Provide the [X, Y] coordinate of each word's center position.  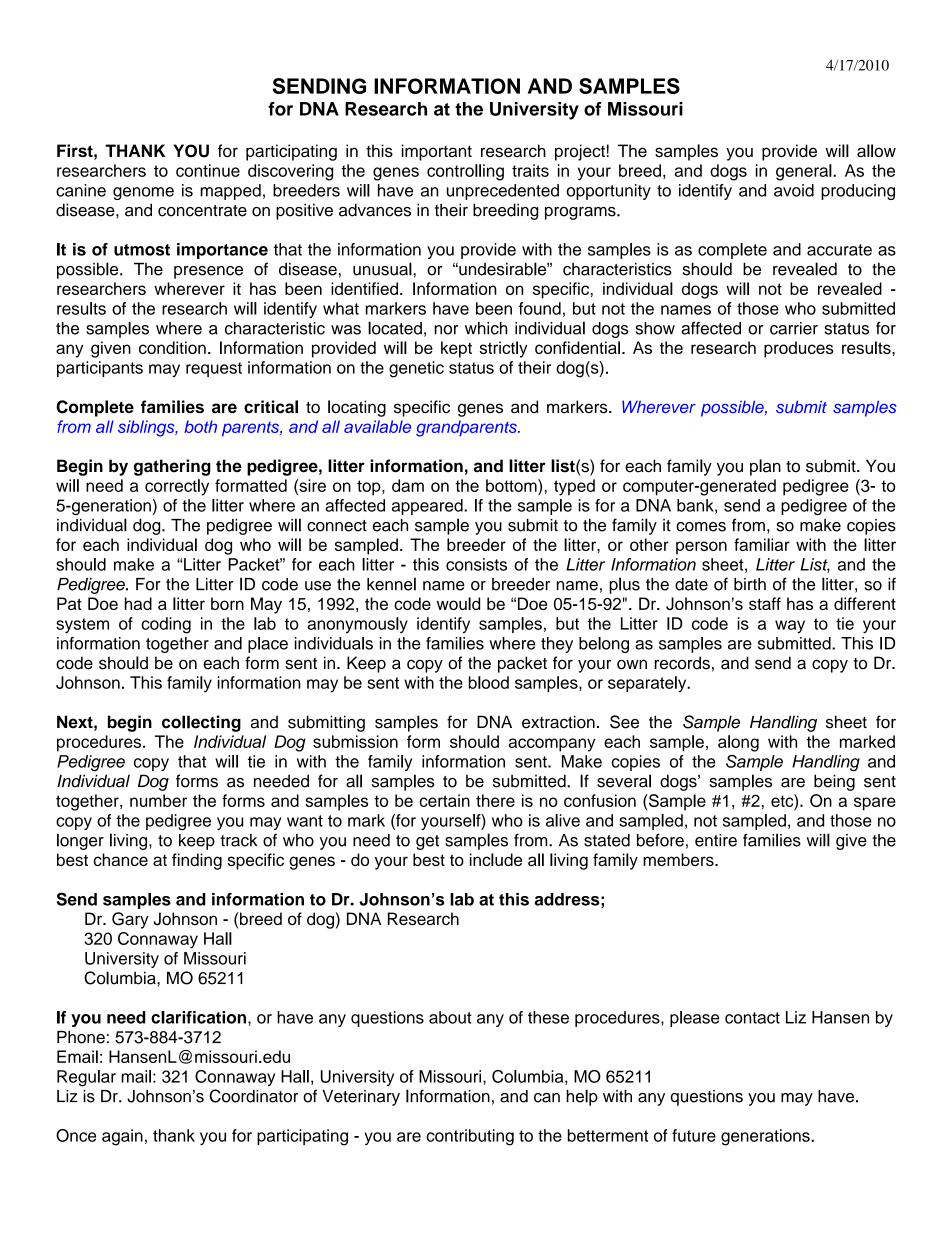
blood [489, 682]
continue [208, 170]
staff [765, 603]
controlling [465, 172]
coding [166, 625]
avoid [794, 190]
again [122, 1137]
